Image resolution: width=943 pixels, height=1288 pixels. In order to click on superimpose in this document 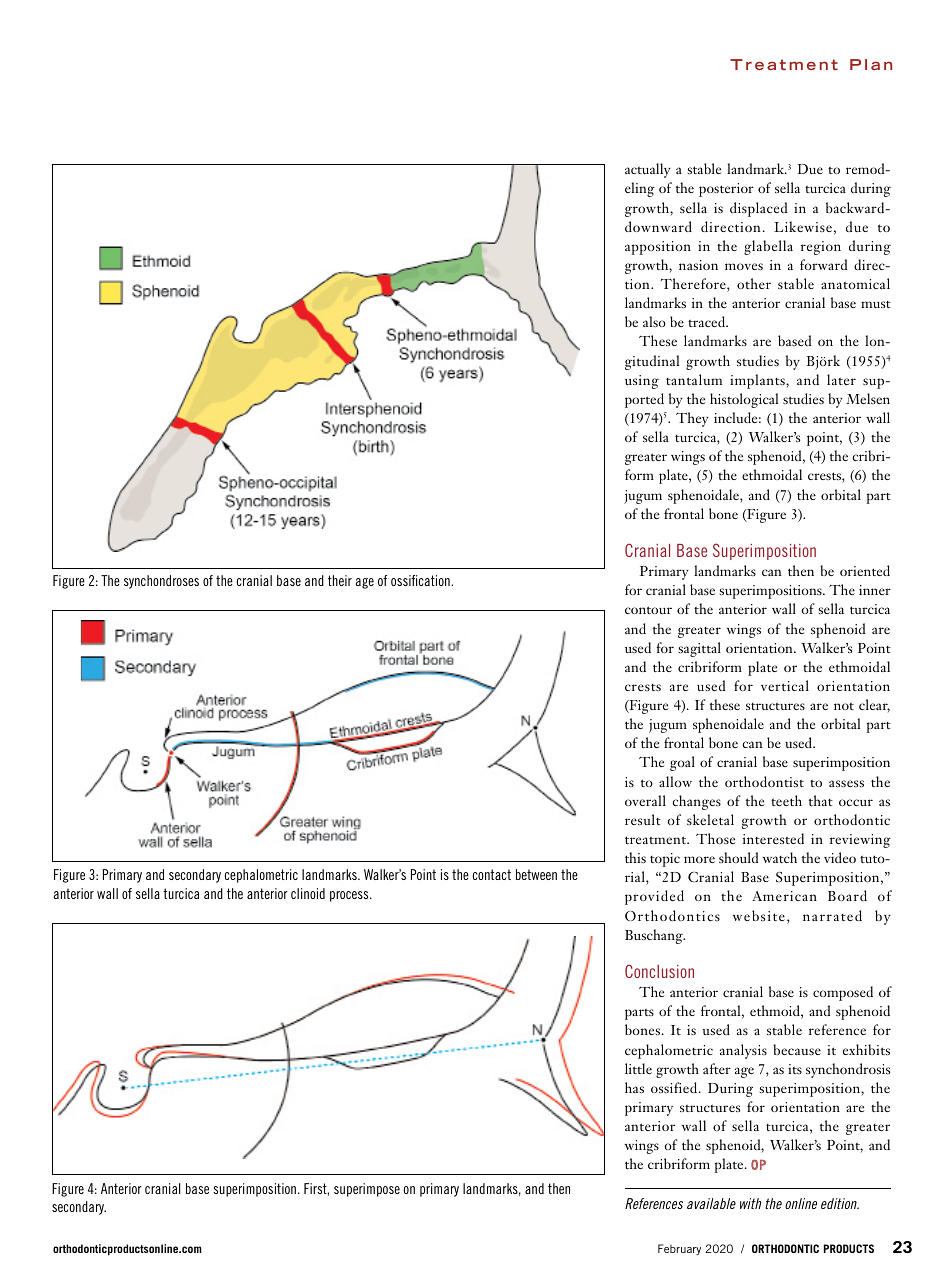, I will do `click(367, 1190)`.
